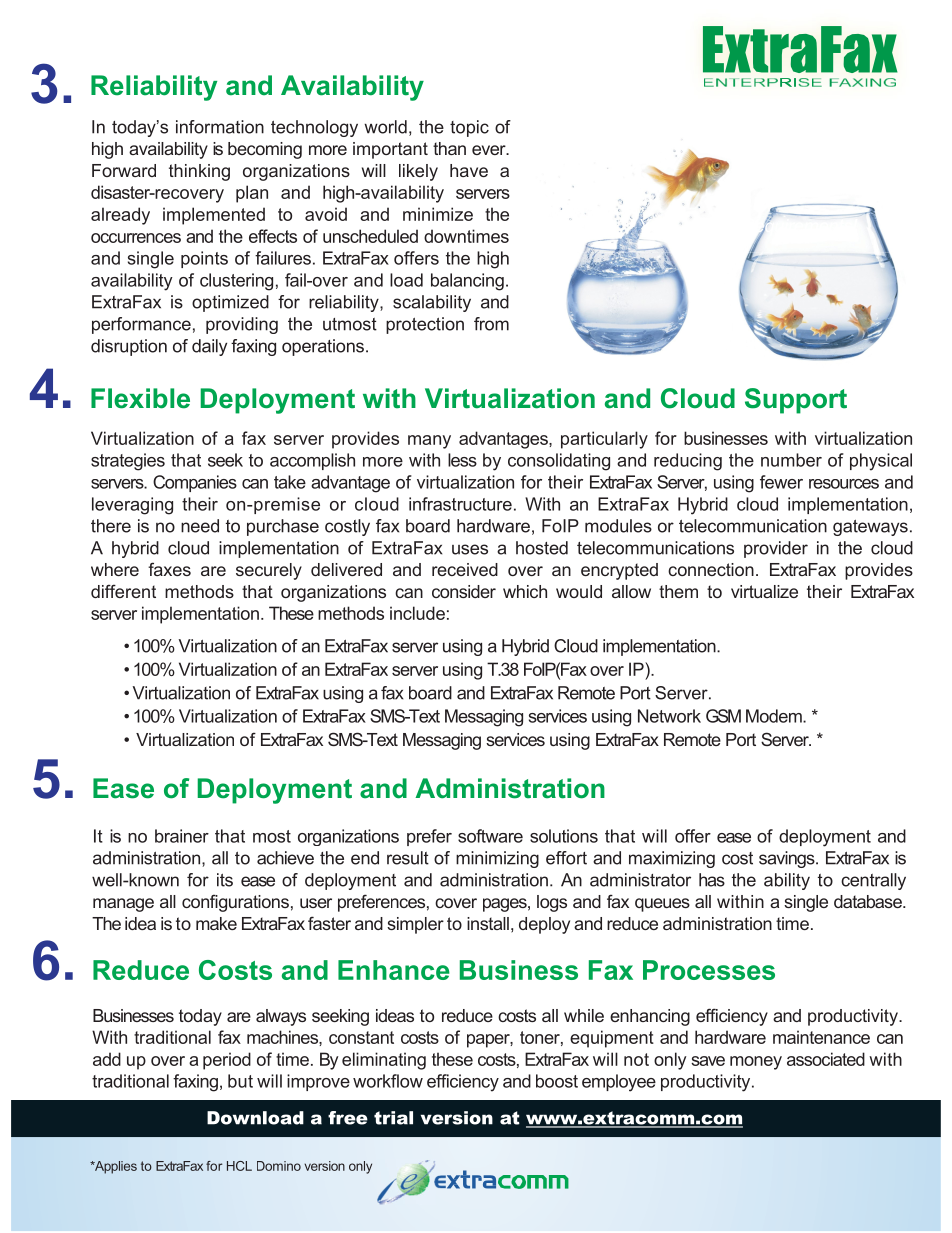  Describe the element at coordinates (225, 880) in the document. I see `its` at that location.
